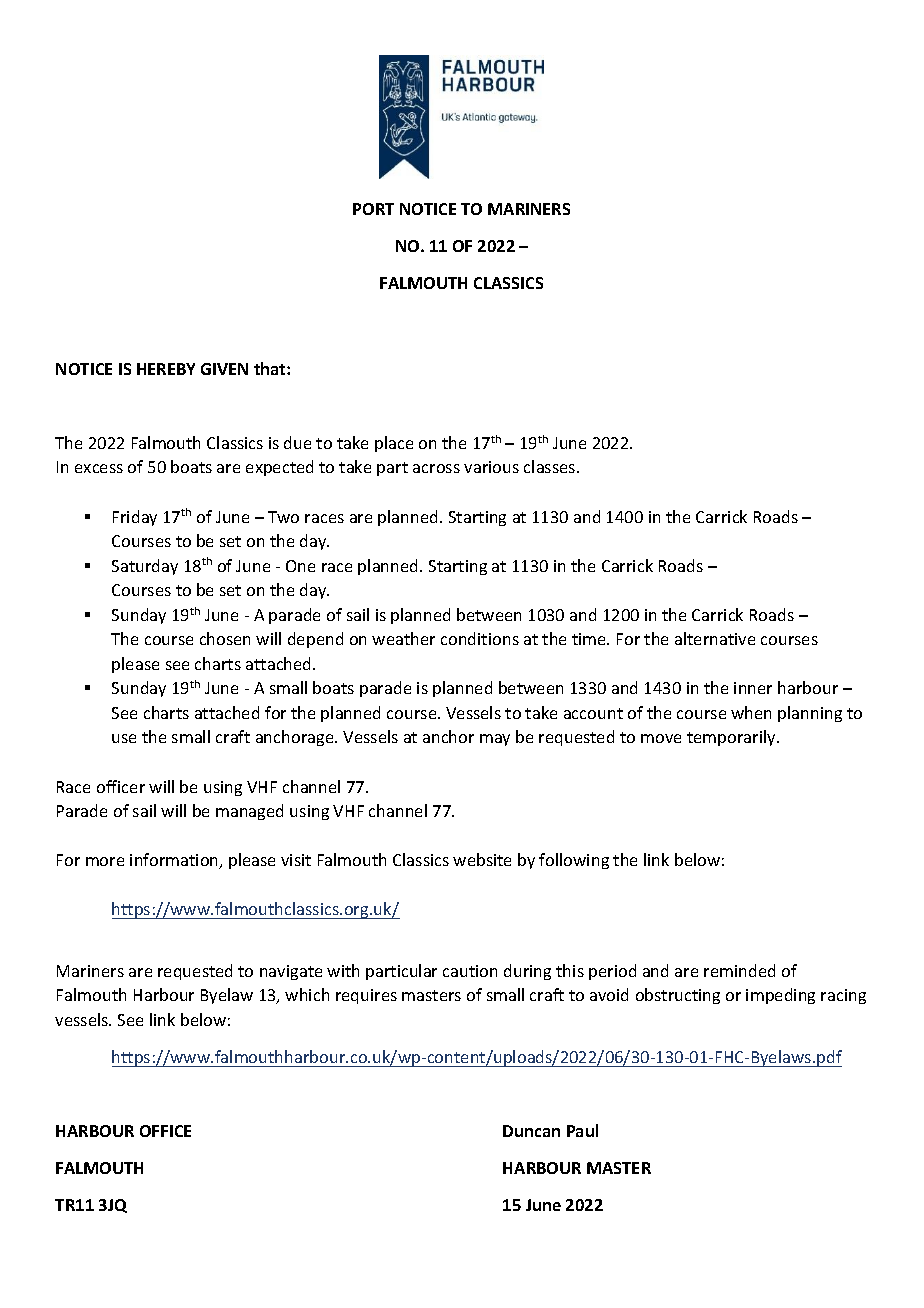 Image resolution: width=924 pixels, height=1308 pixels. Describe the element at coordinates (482, 859) in the screenshot. I see `website` at that location.
